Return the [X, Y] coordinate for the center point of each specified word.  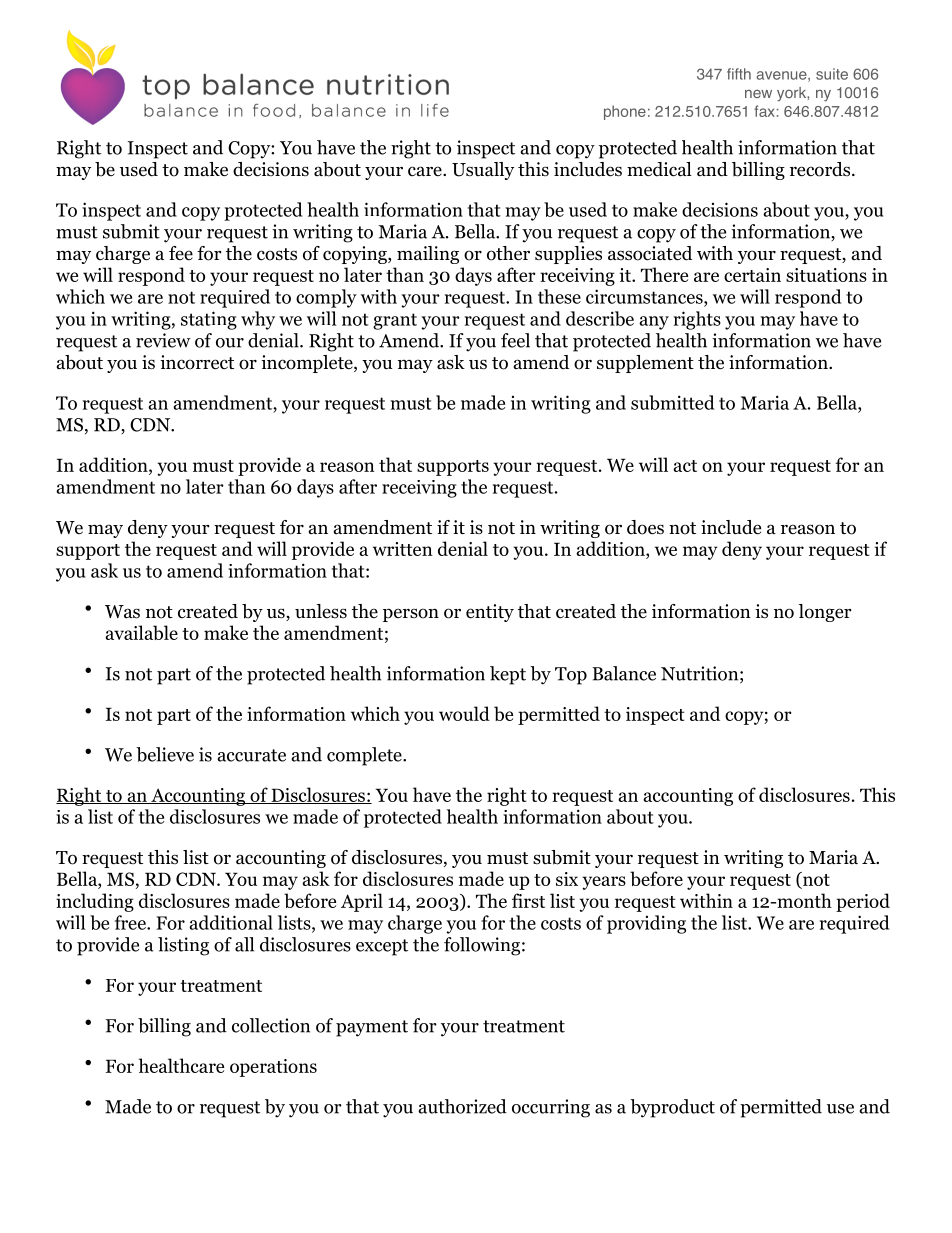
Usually [483, 171]
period [863, 902]
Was [122, 612]
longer [825, 613]
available [141, 632]
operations [273, 1068]
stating [209, 320]
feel [515, 340]
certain [752, 275]
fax [764, 111]
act [685, 466]
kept [508, 675]
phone [625, 112]
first [528, 900]
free [131, 922]
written [403, 549]
